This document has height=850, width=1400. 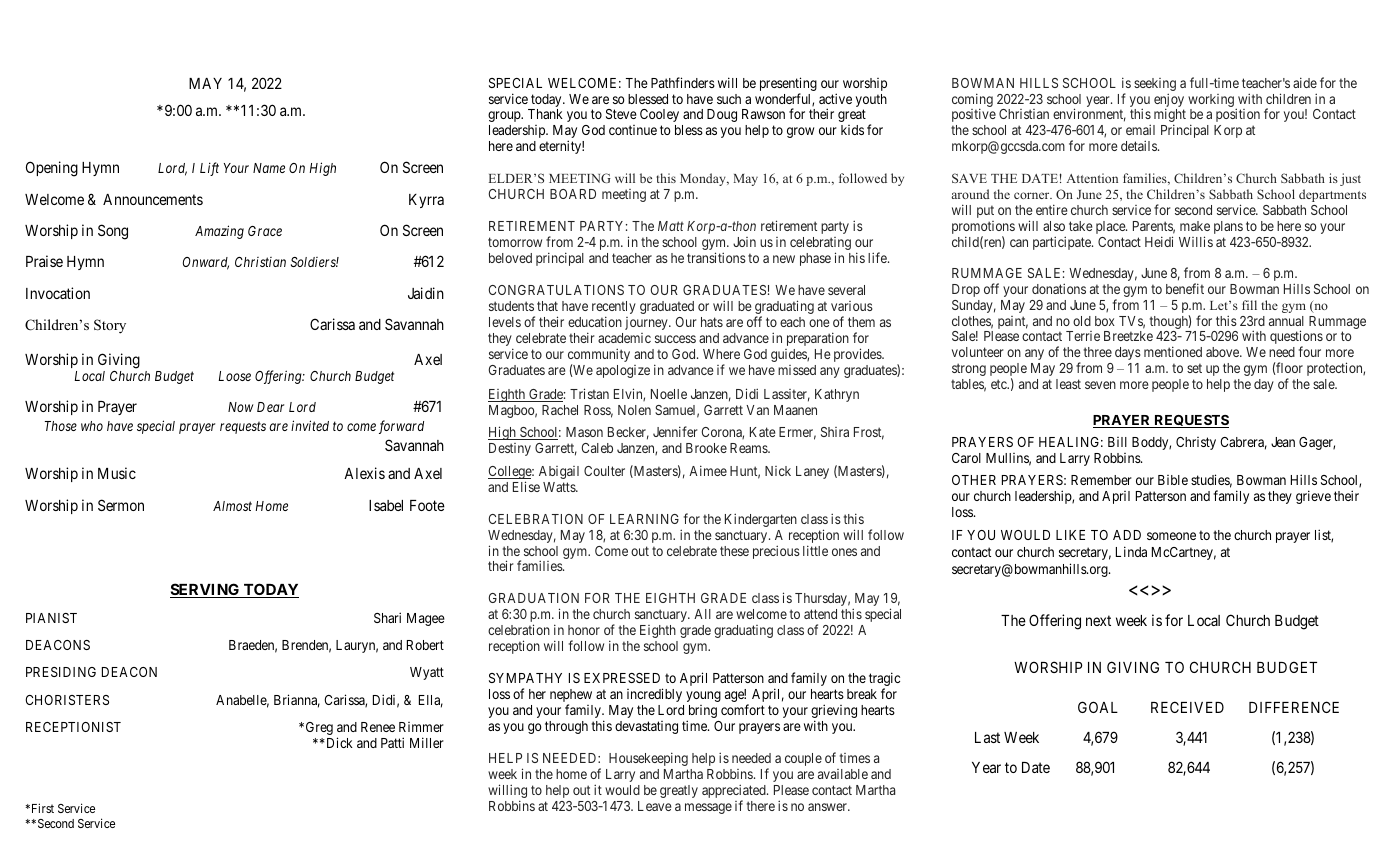 I want to click on Christy, so click(x=1196, y=443).
